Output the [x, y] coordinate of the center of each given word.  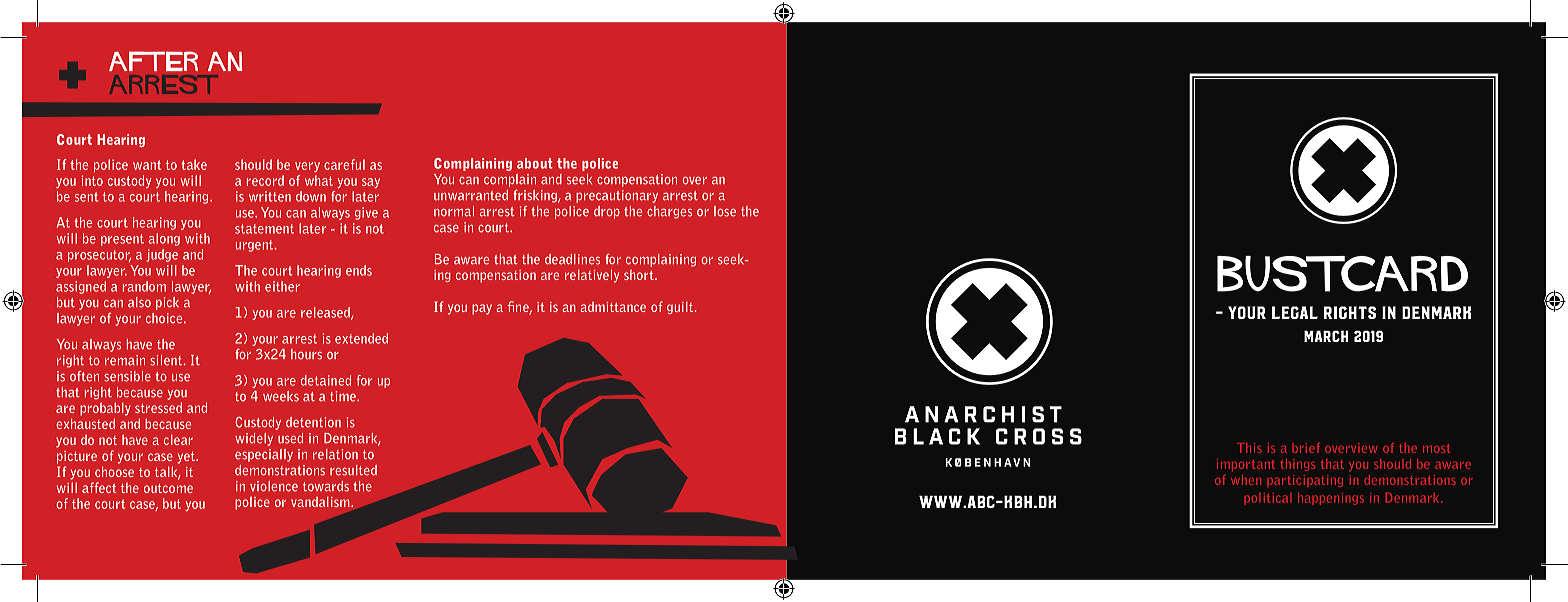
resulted [353, 470]
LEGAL [1295, 312]
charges [669, 212]
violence [274, 486]
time [344, 396]
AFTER [153, 61]
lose [725, 211]
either [282, 286]
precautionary [617, 196]
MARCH [1326, 336]
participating [1305, 481]
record [265, 180]
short [640, 275]
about [535, 163]
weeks [281, 396]
